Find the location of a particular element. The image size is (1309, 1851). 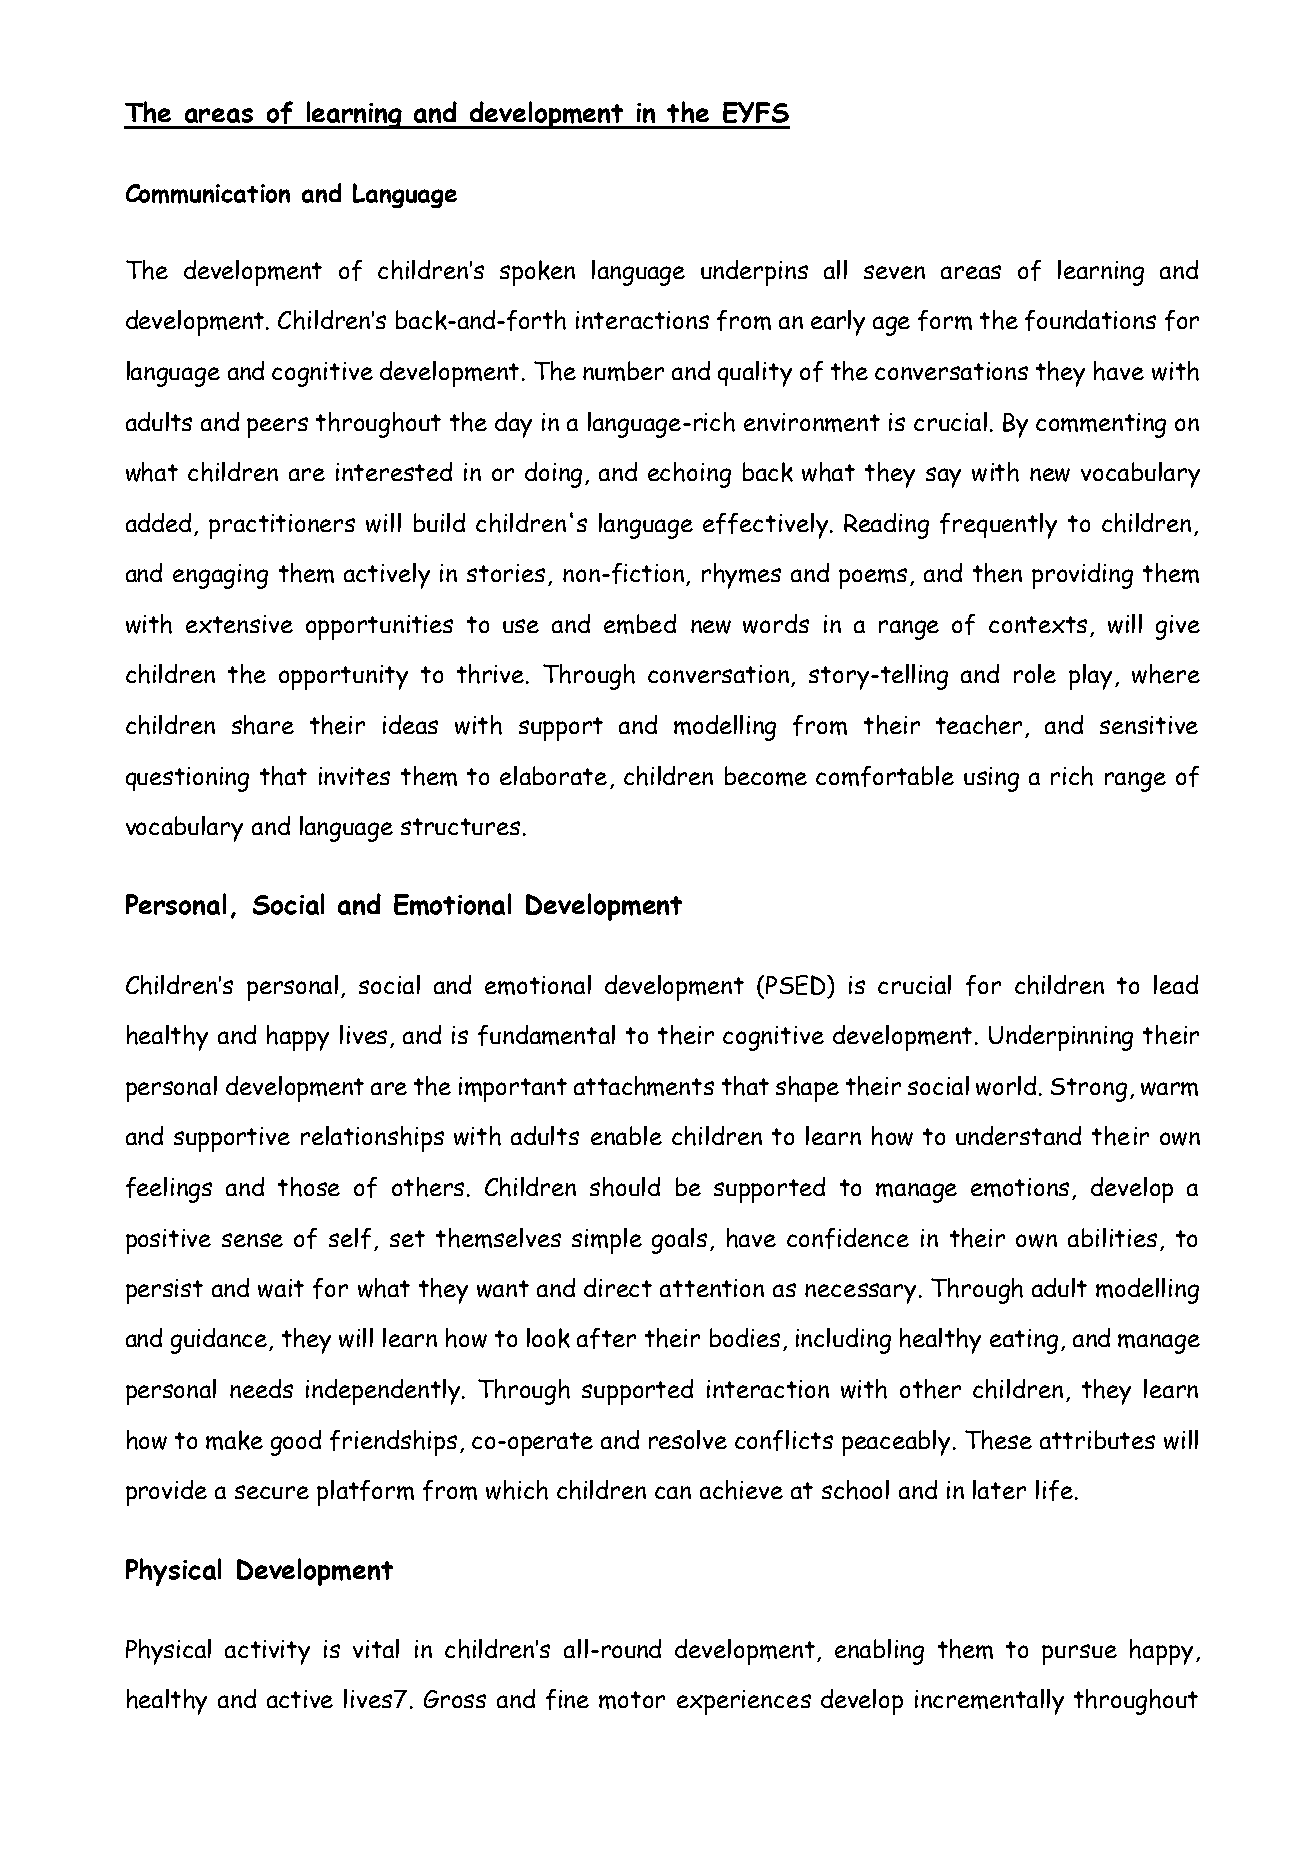

foundations is located at coordinates (1090, 320).
